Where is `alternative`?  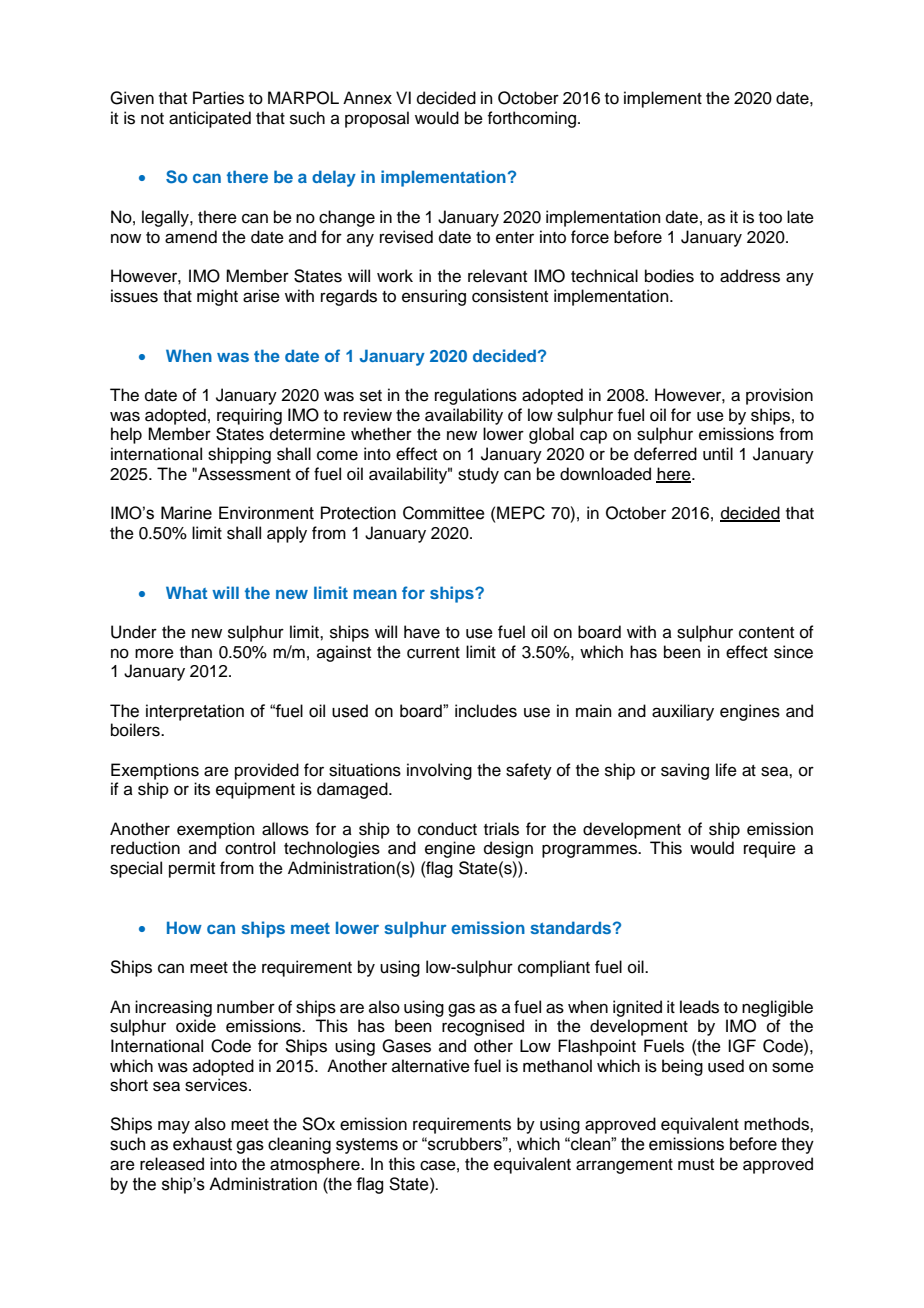
alternative is located at coordinates (431, 1066).
